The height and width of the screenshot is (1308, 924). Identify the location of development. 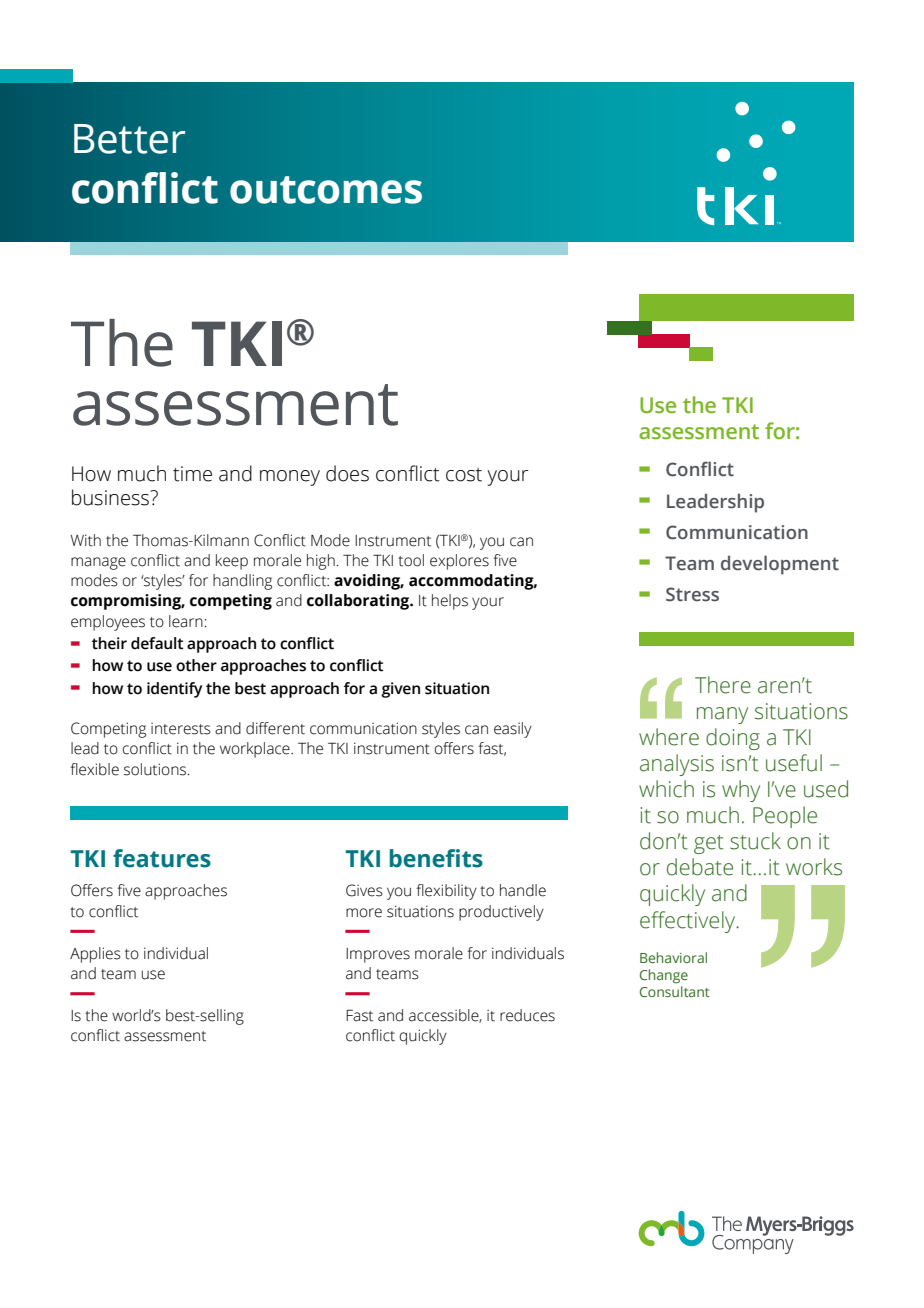
(780, 565).
